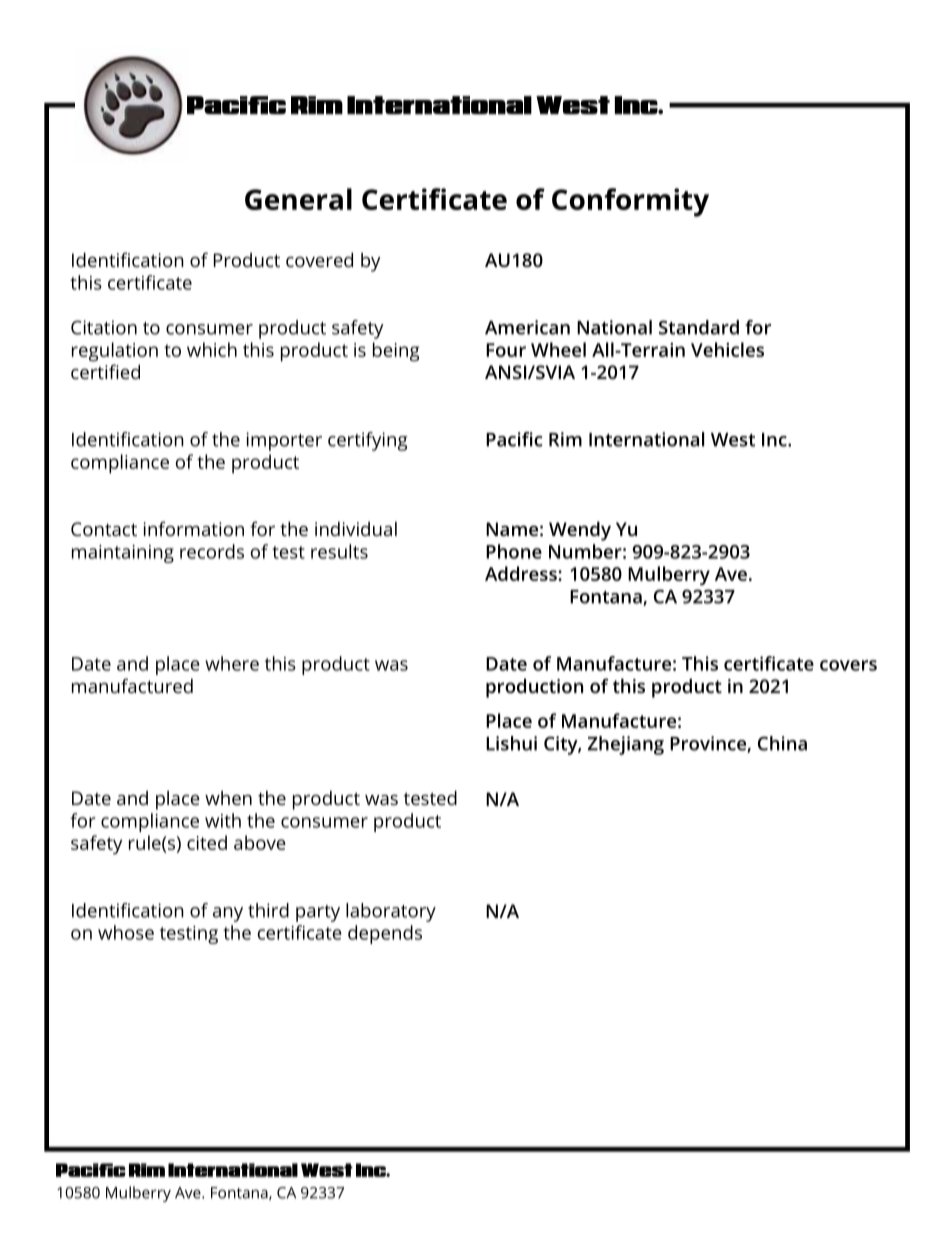 The image size is (952, 1233). Describe the element at coordinates (298, 199) in the page. I see `General` at that location.
